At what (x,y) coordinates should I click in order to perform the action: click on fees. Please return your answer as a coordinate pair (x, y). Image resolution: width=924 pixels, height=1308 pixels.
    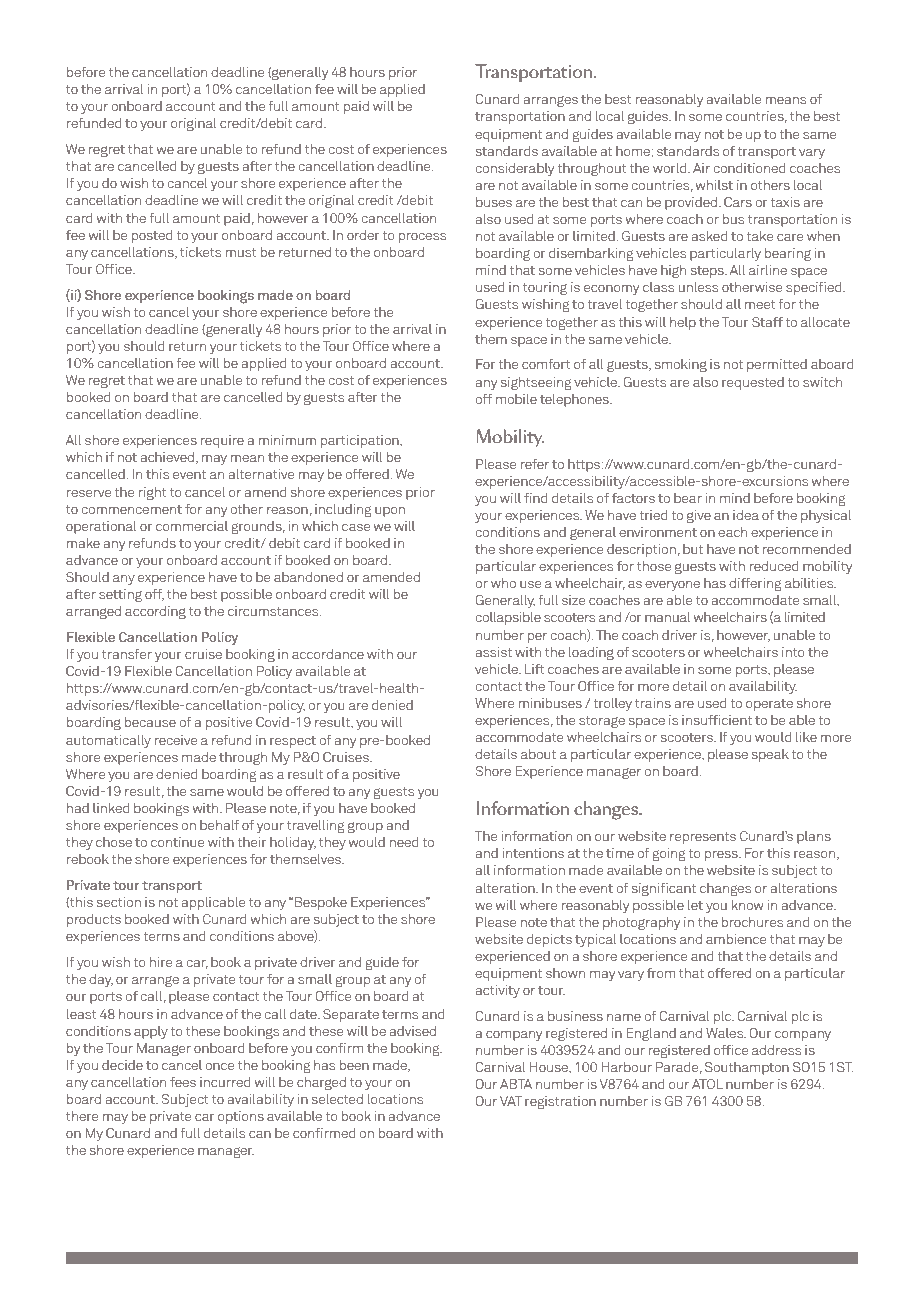
    Looking at the image, I should click on (183, 1082).
